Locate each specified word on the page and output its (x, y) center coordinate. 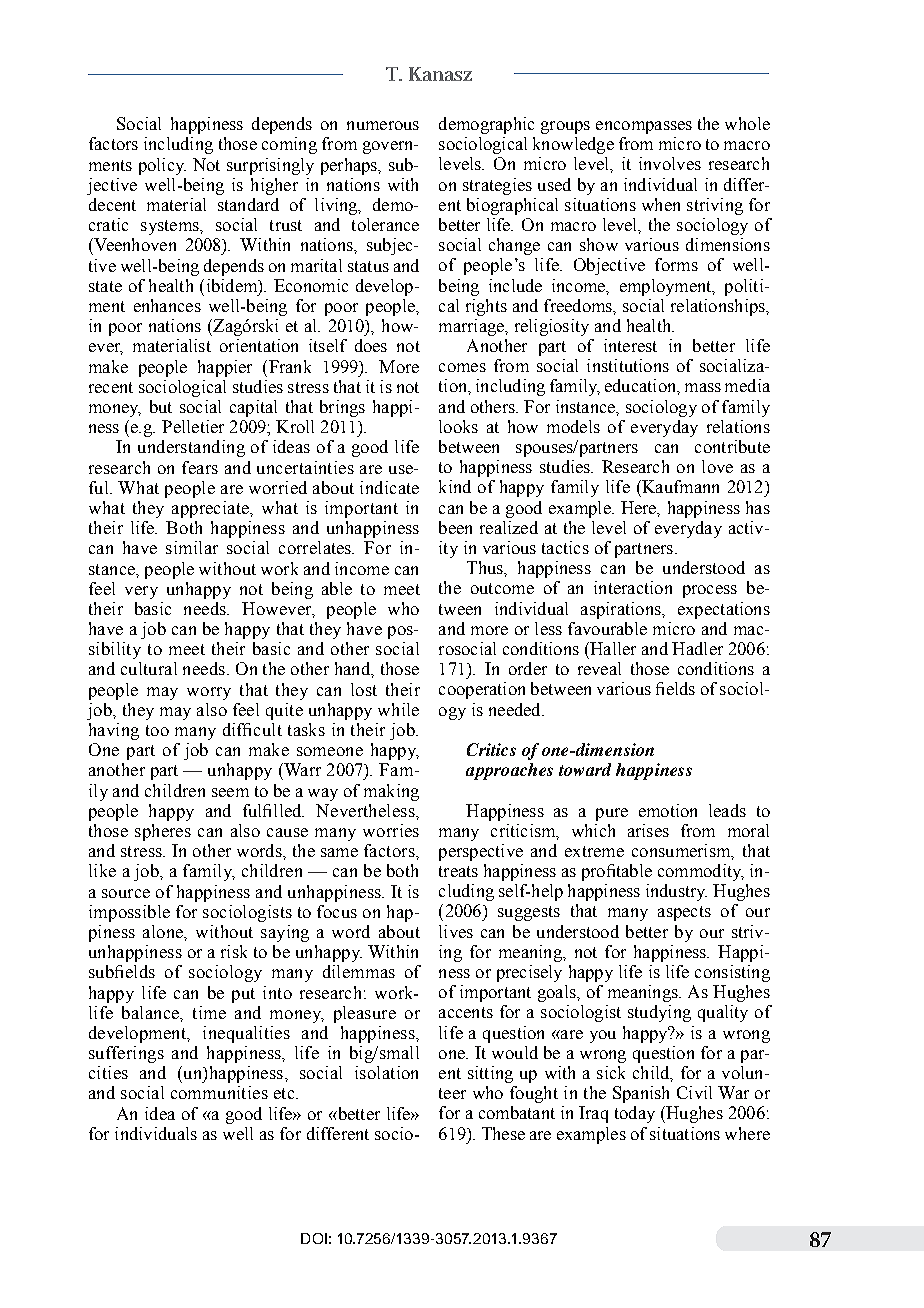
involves (670, 163)
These (503, 1133)
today (635, 1114)
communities (219, 1092)
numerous (383, 125)
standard (248, 204)
